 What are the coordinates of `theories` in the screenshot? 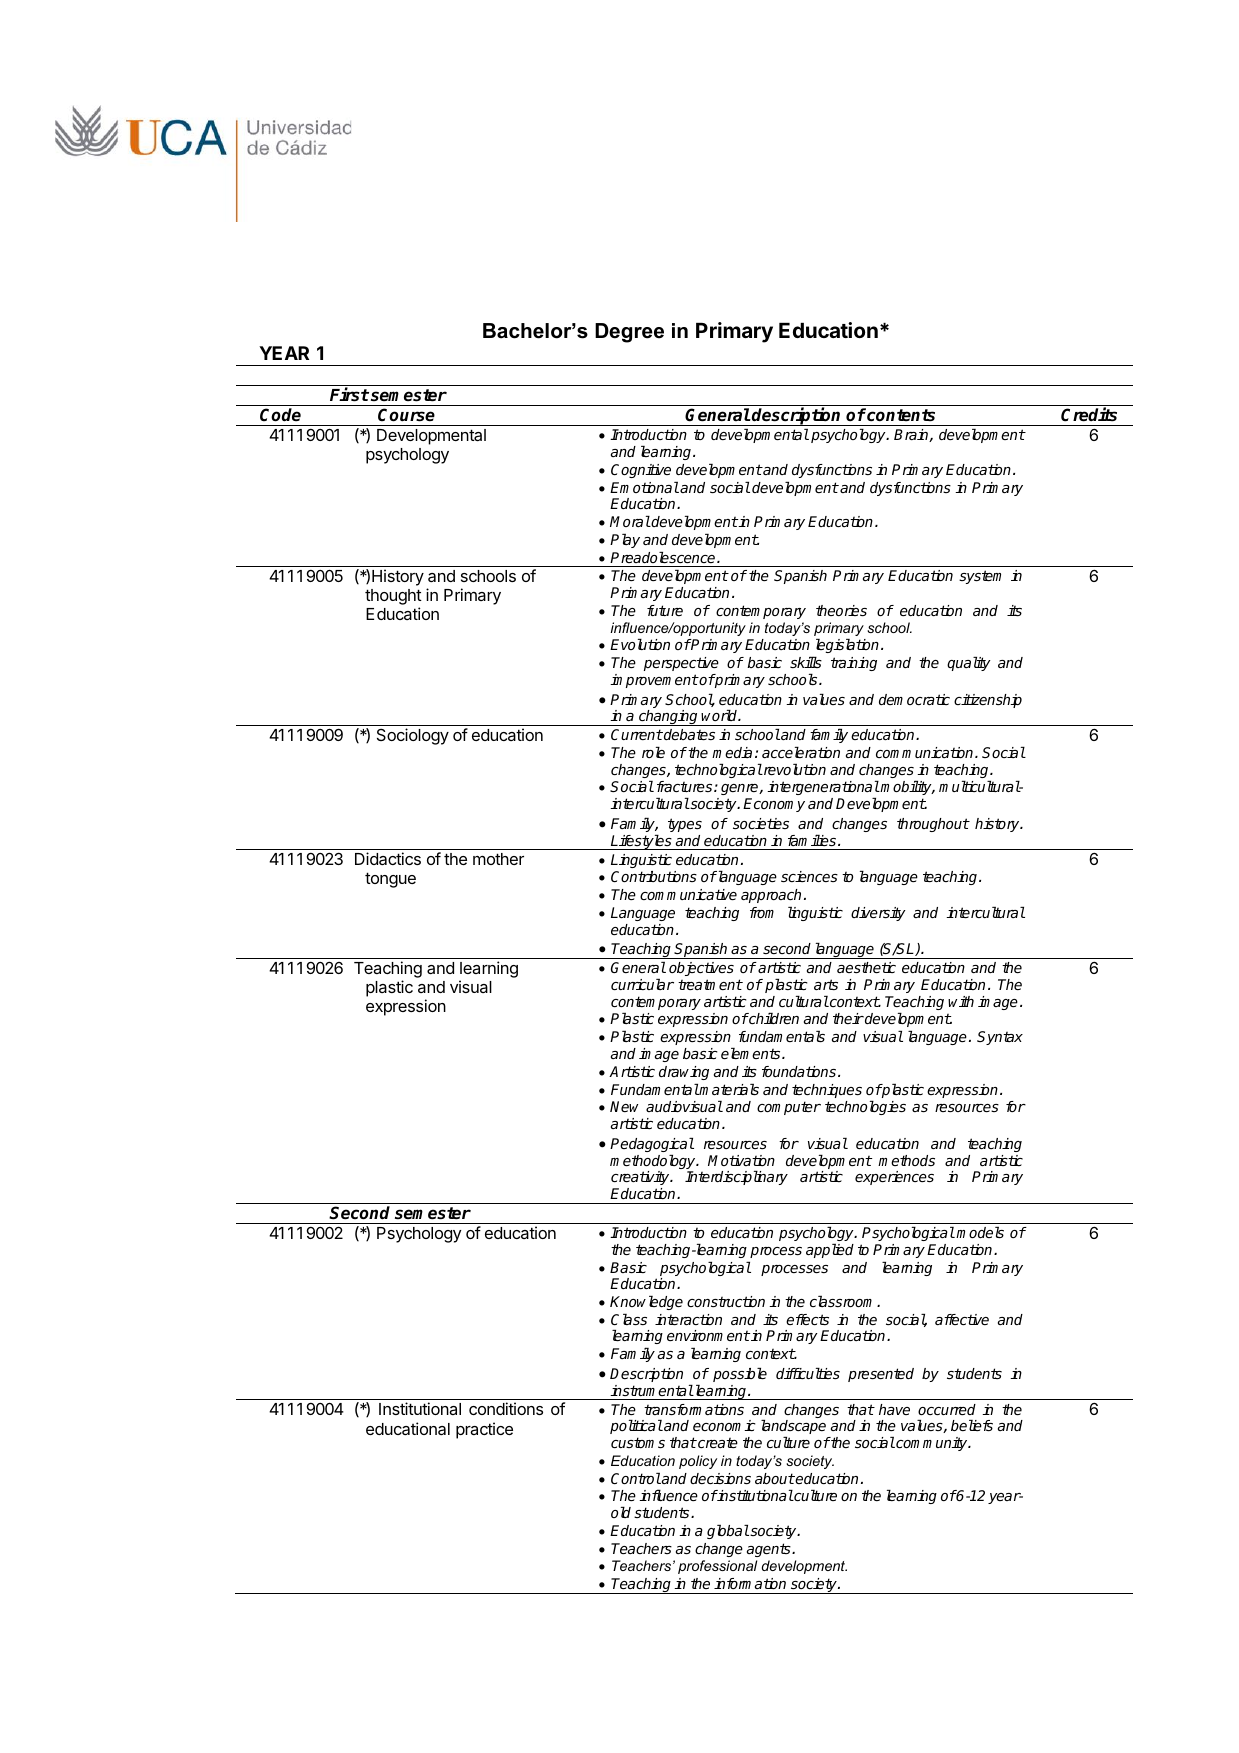 It's located at (841, 610).
